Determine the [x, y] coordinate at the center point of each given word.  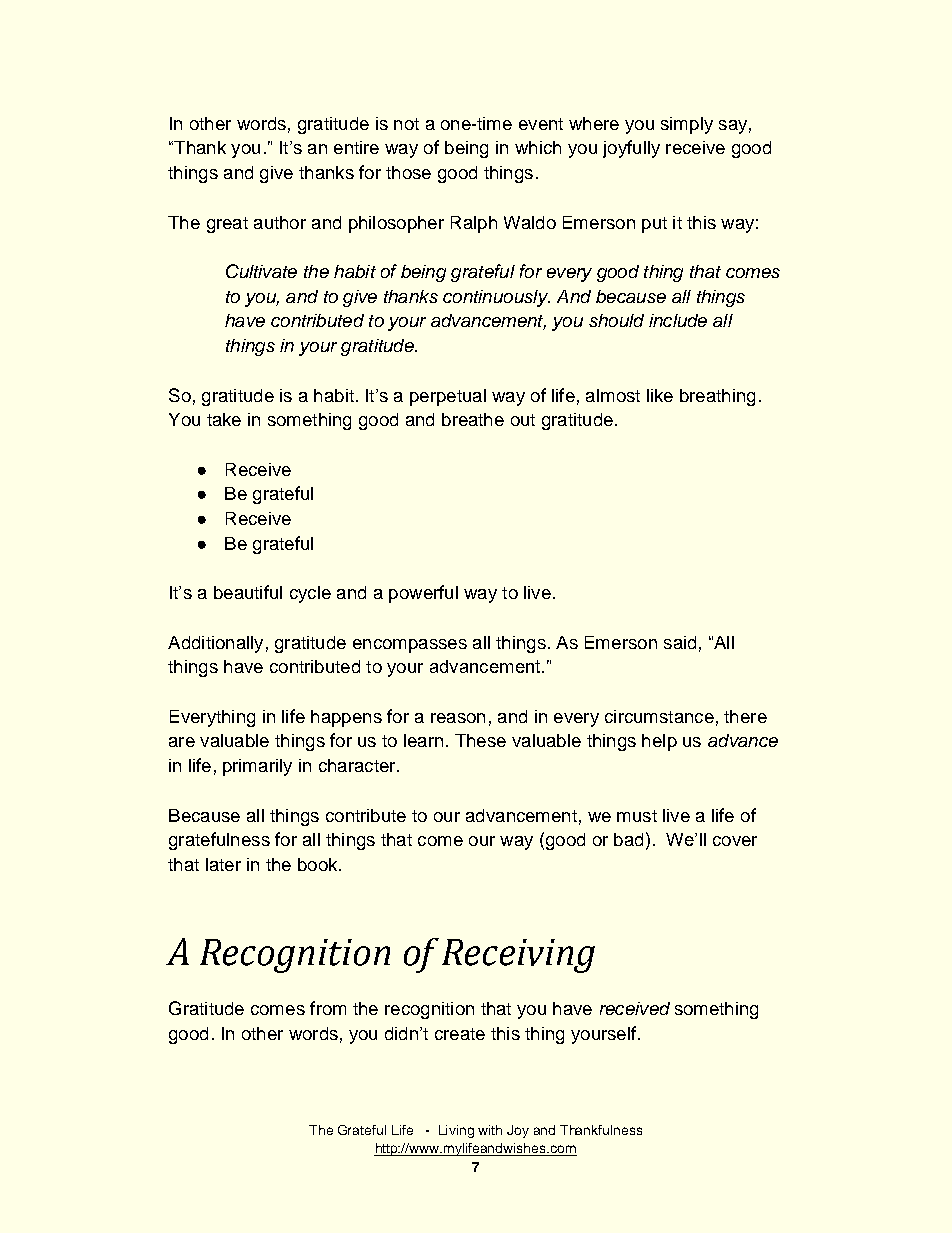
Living [456, 1131]
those [408, 172]
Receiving [518, 956]
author [280, 222]
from [328, 1008]
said [680, 642]
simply [687, 125]
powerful [423, 594]
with [490, 1130]
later [223, 864]
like [660, 395]
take [224, 419]
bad [628, 839]
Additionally [215, 644]
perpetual [448, 397]
